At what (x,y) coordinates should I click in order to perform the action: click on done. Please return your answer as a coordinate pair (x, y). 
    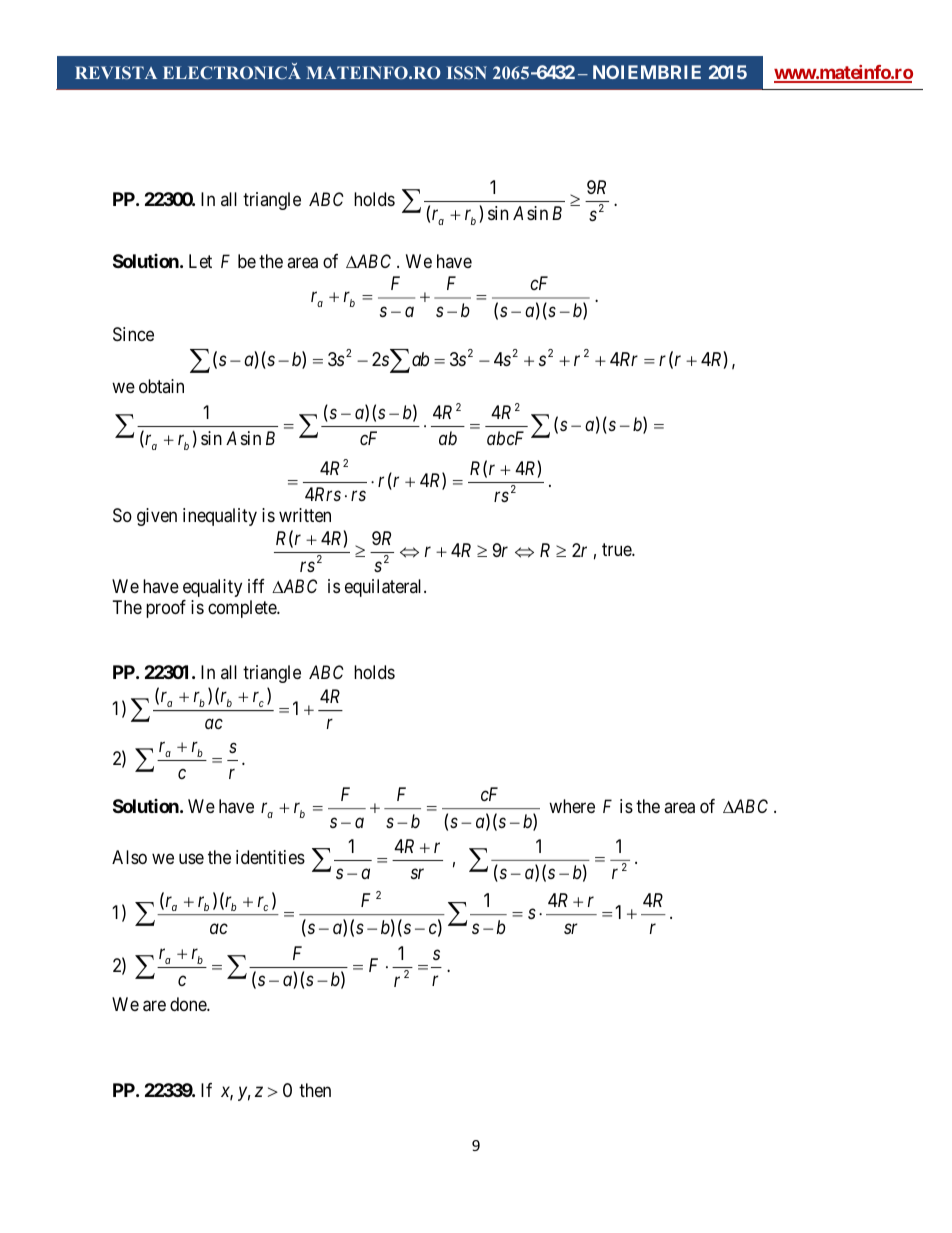
    Looking at the image, I should click on (189, 1004).
